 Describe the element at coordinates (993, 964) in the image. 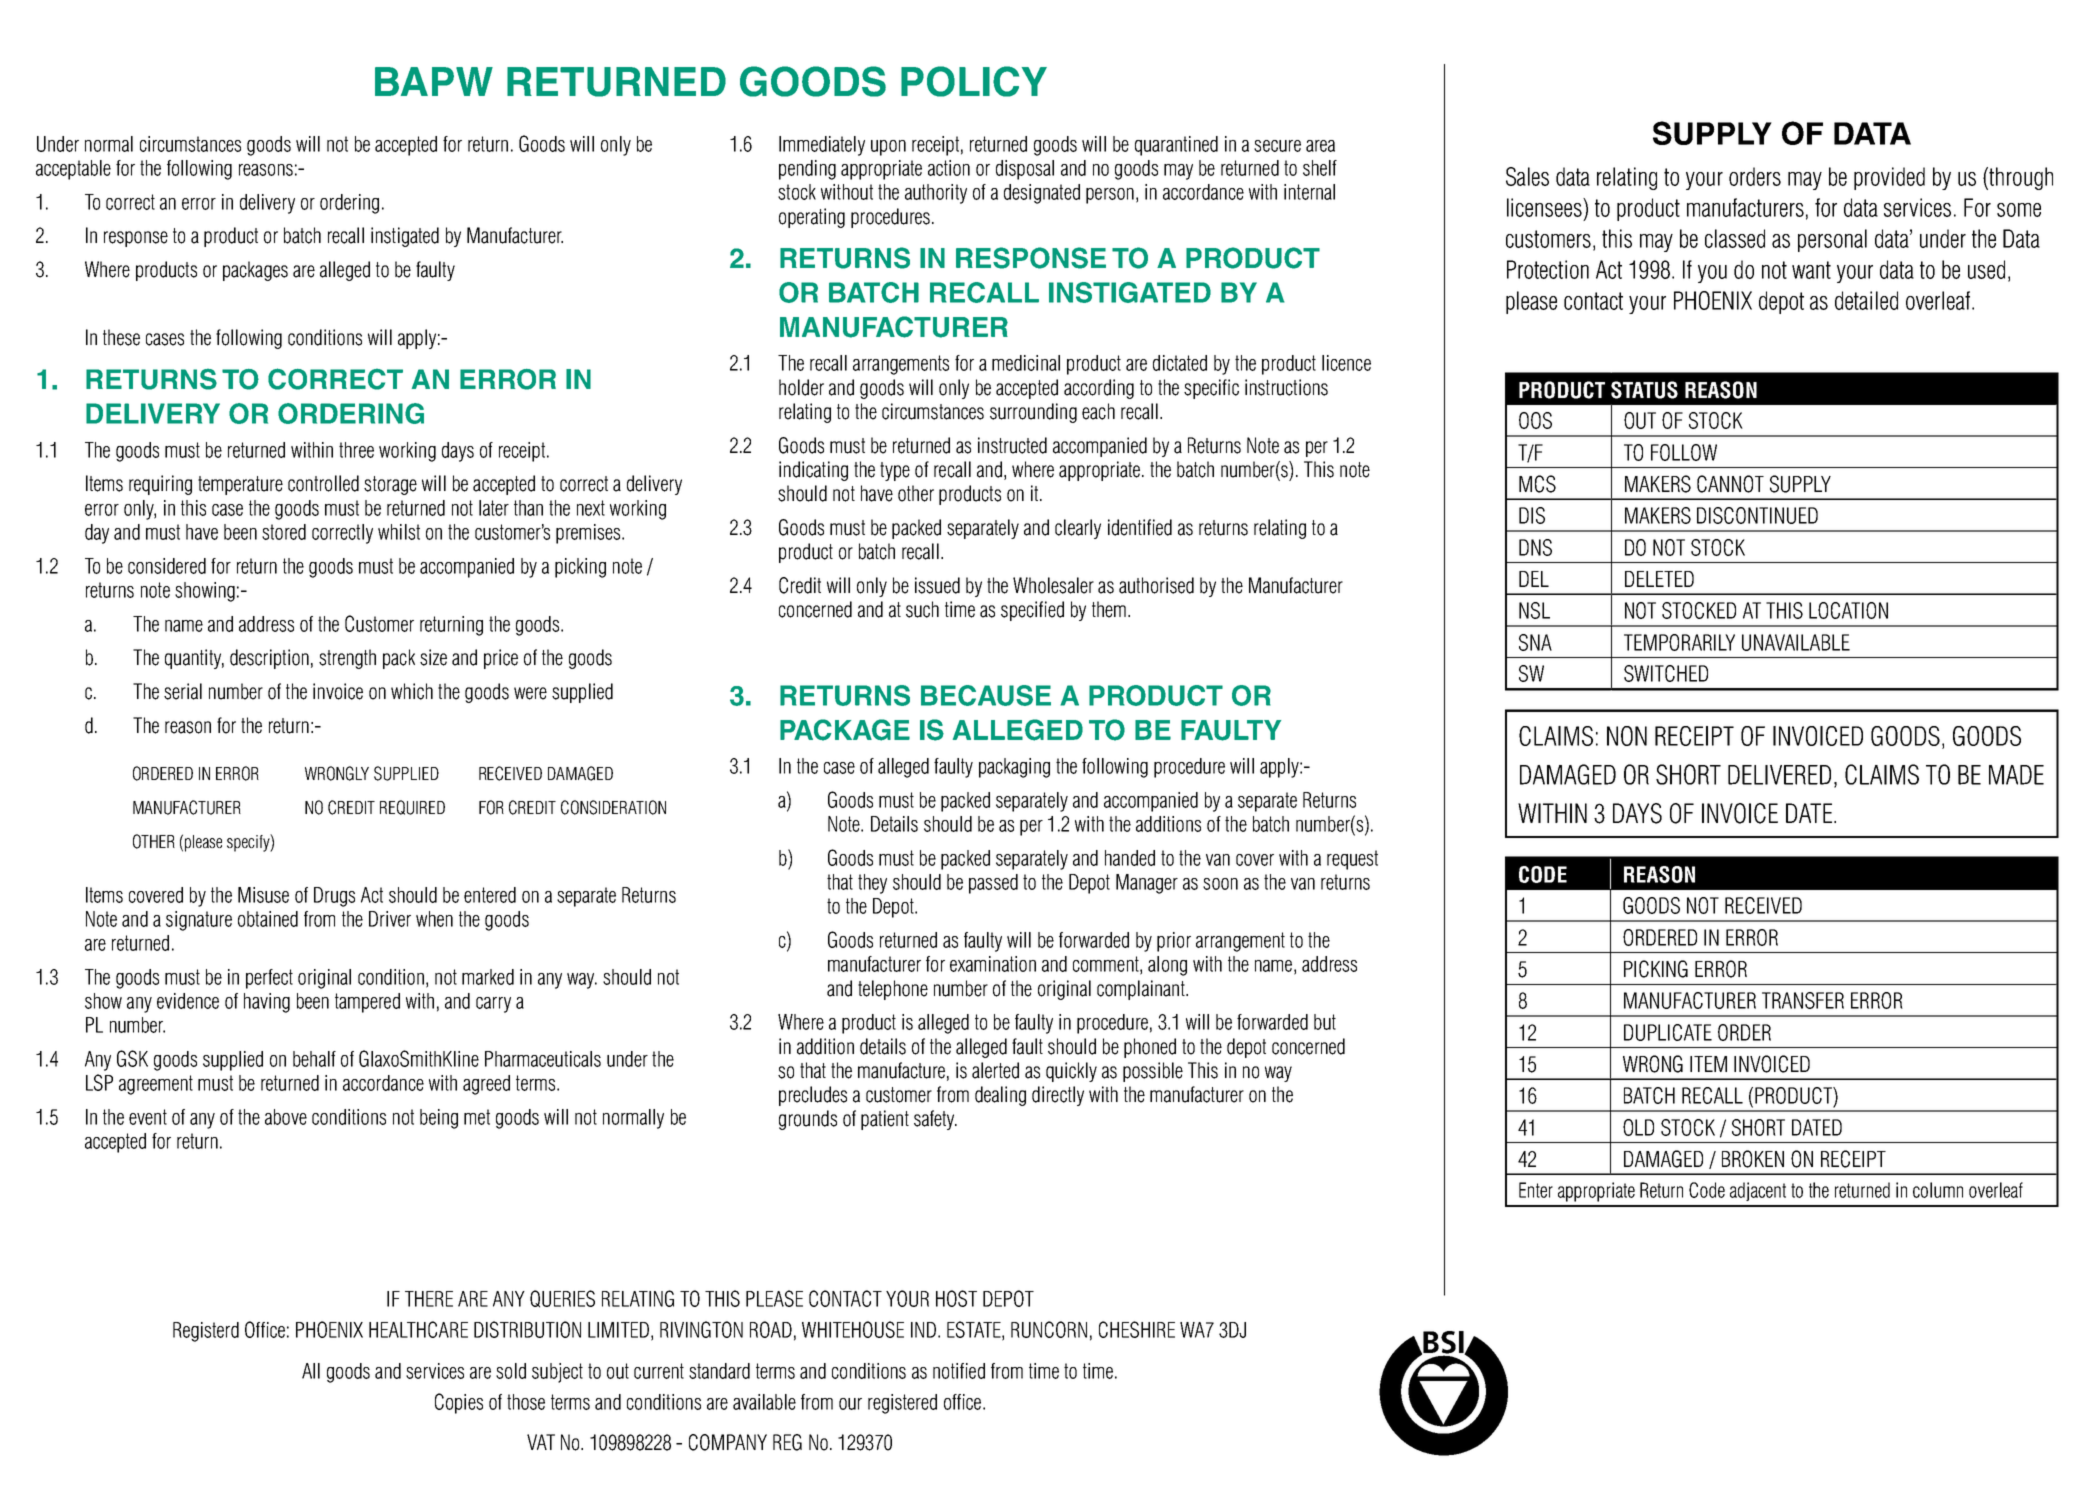

I see `examination` at that location.
